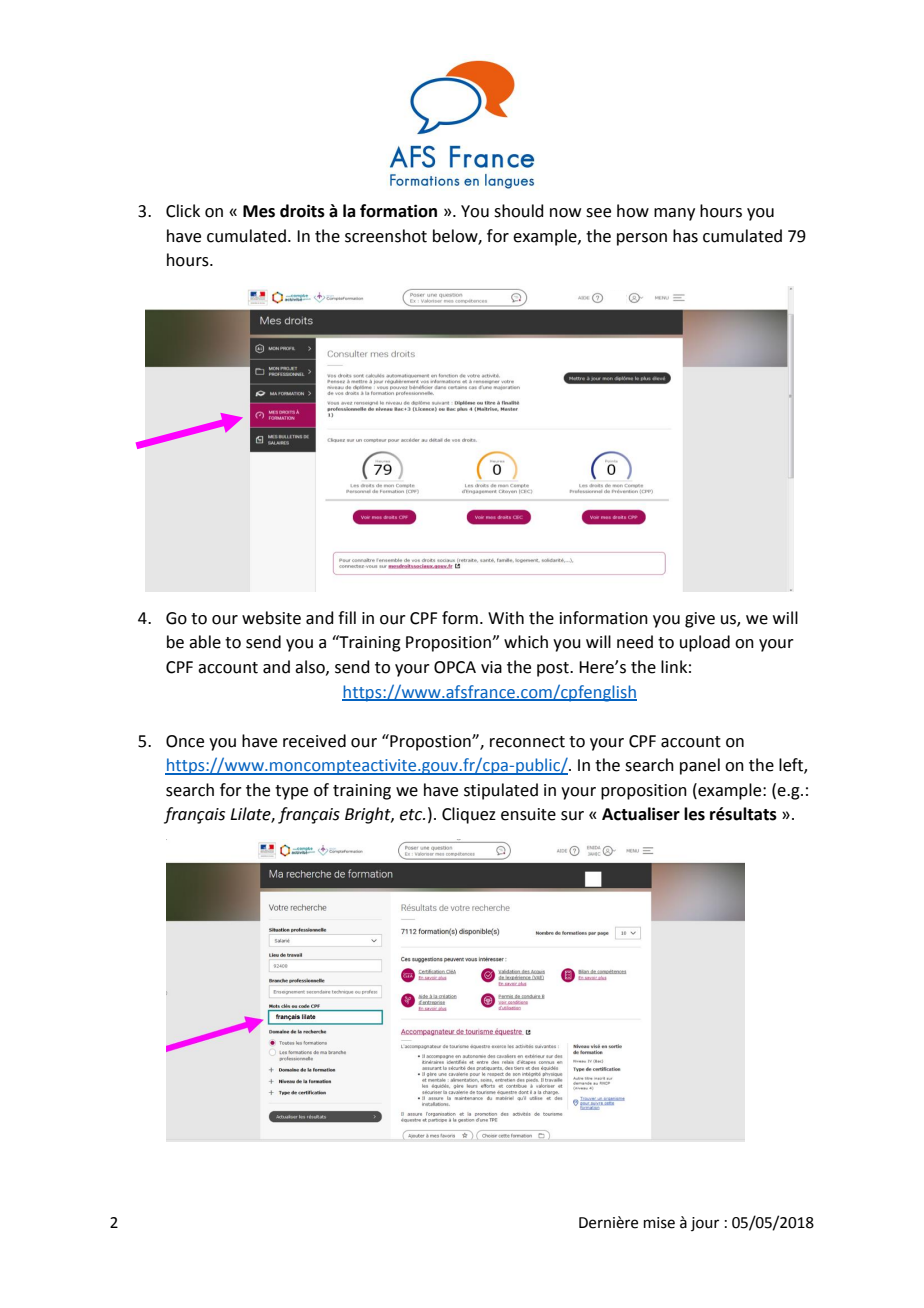 The height and width of the screenshot is (1308, 924). I want to click on sur, so click(572, 816).
